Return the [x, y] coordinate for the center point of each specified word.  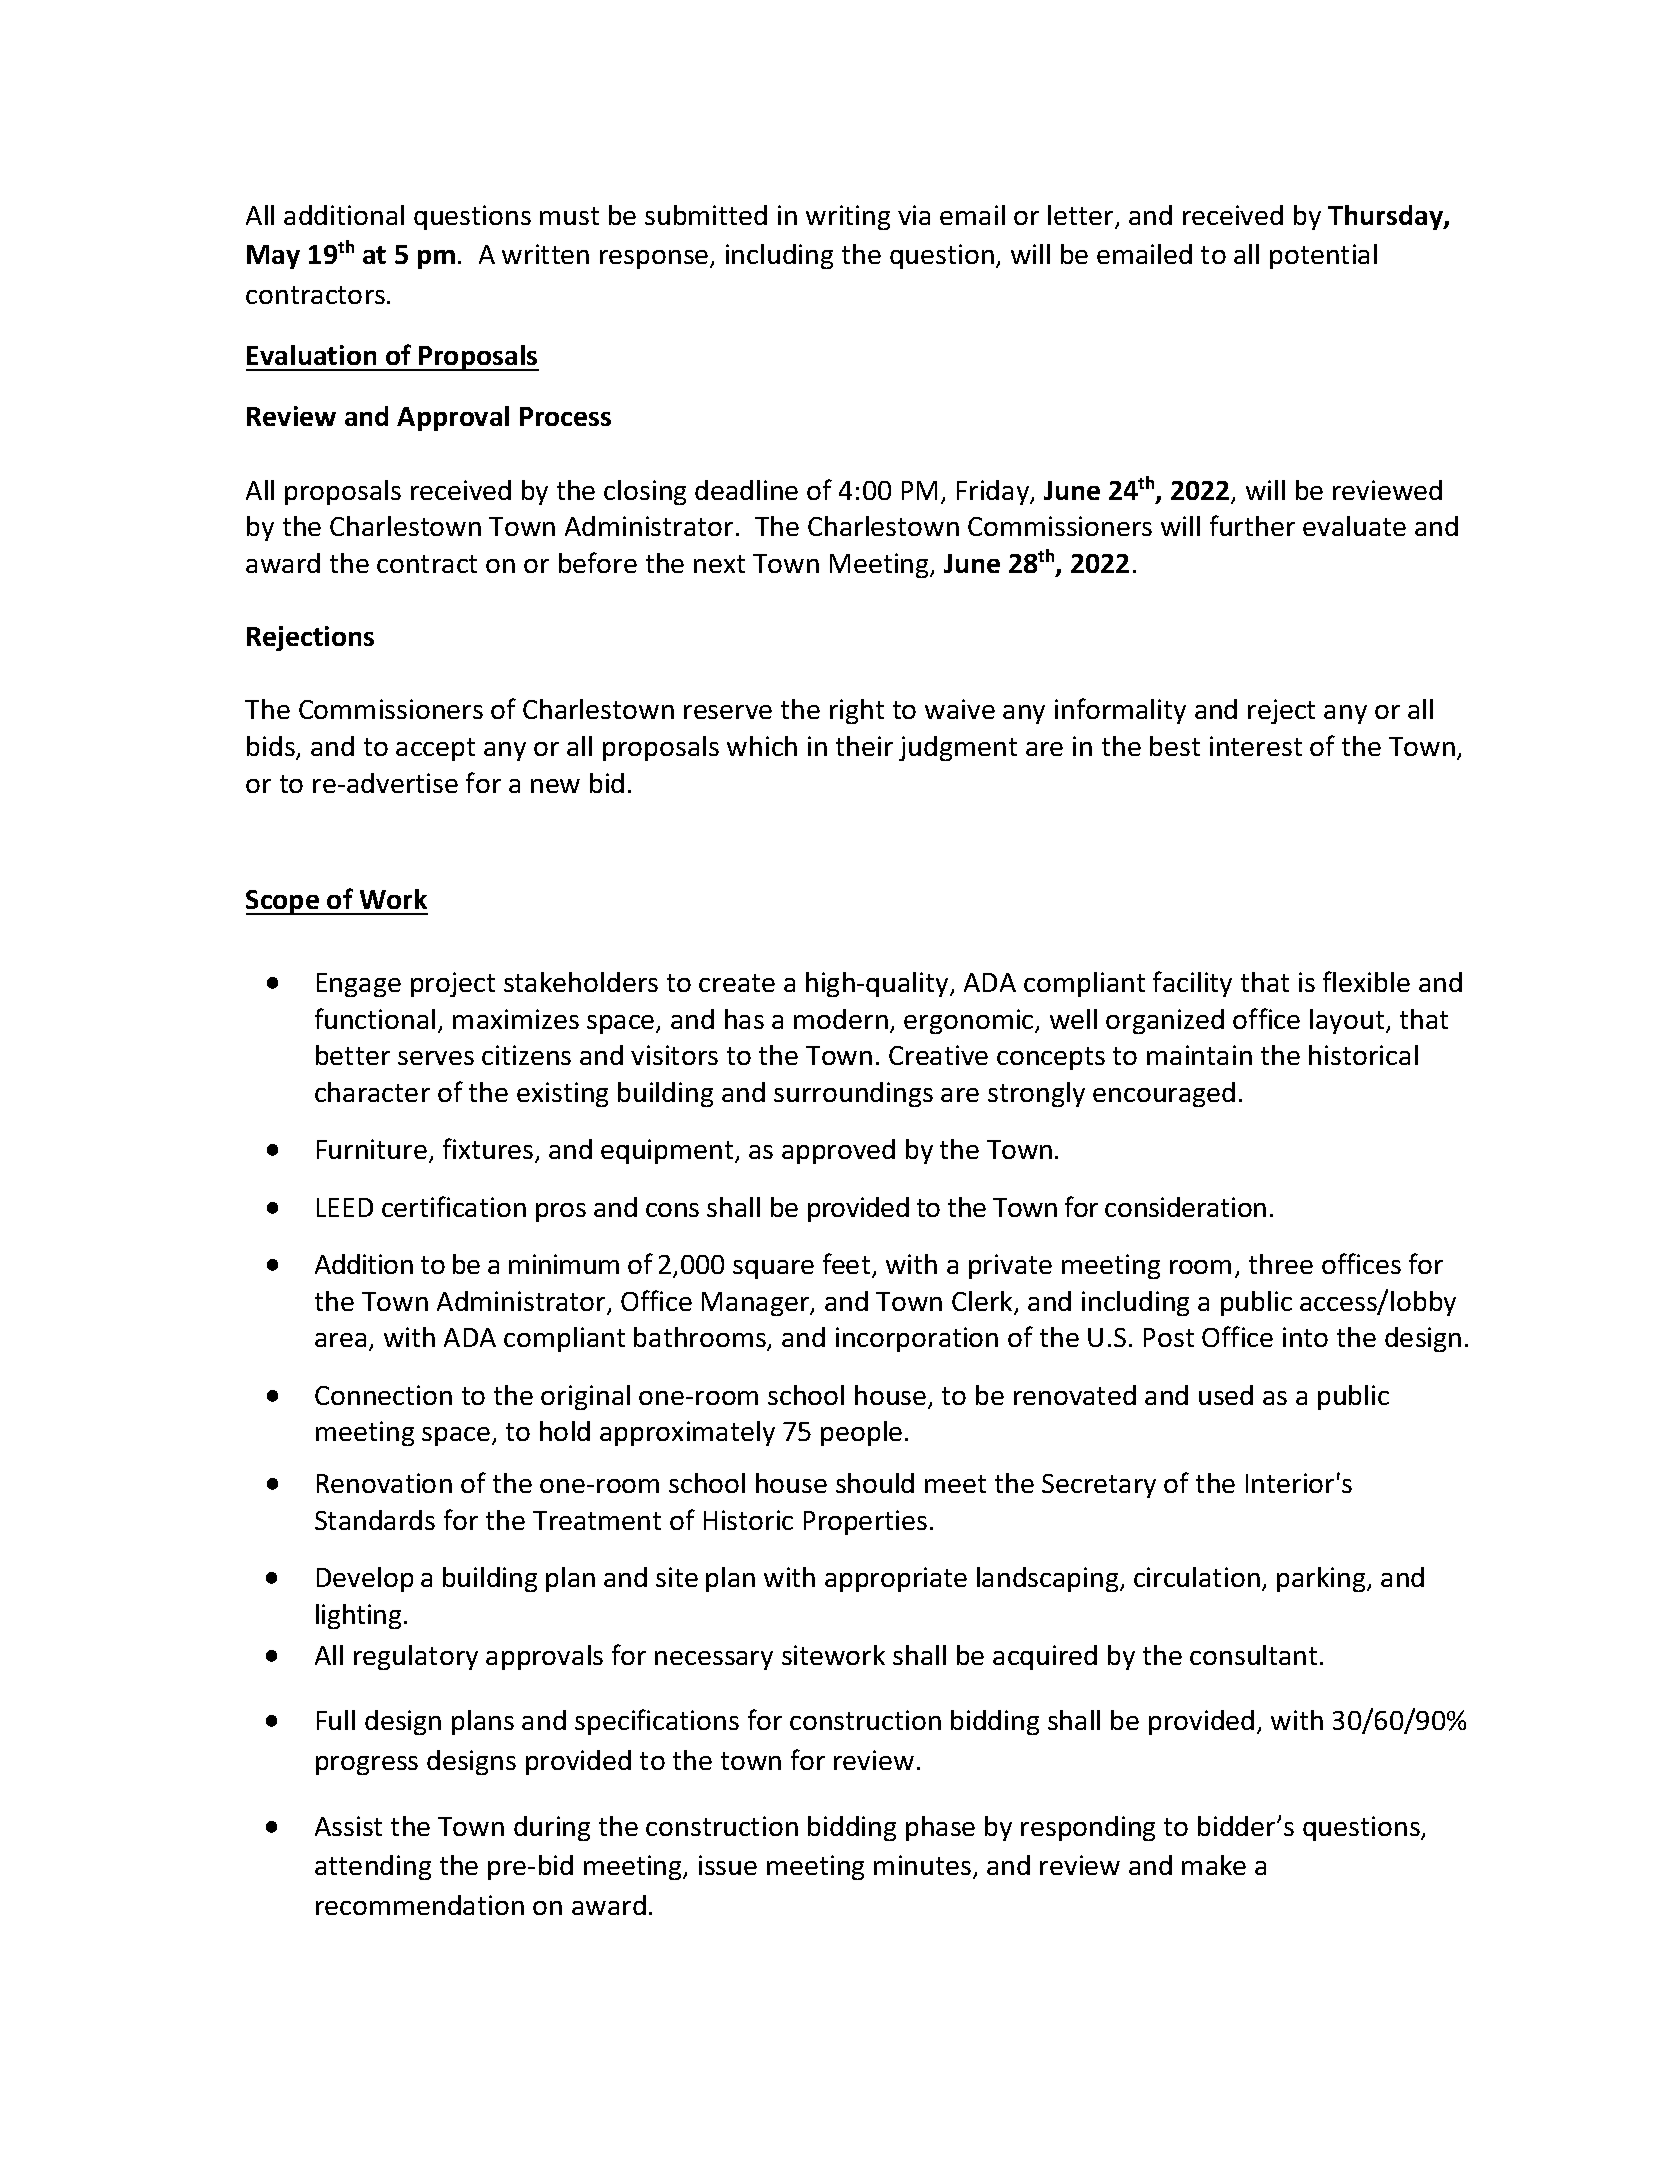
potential [1323, 256]
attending [373, 1867]
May [273, 257]
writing [848, 217]
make [1214, 1865]
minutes [922, 1865]
